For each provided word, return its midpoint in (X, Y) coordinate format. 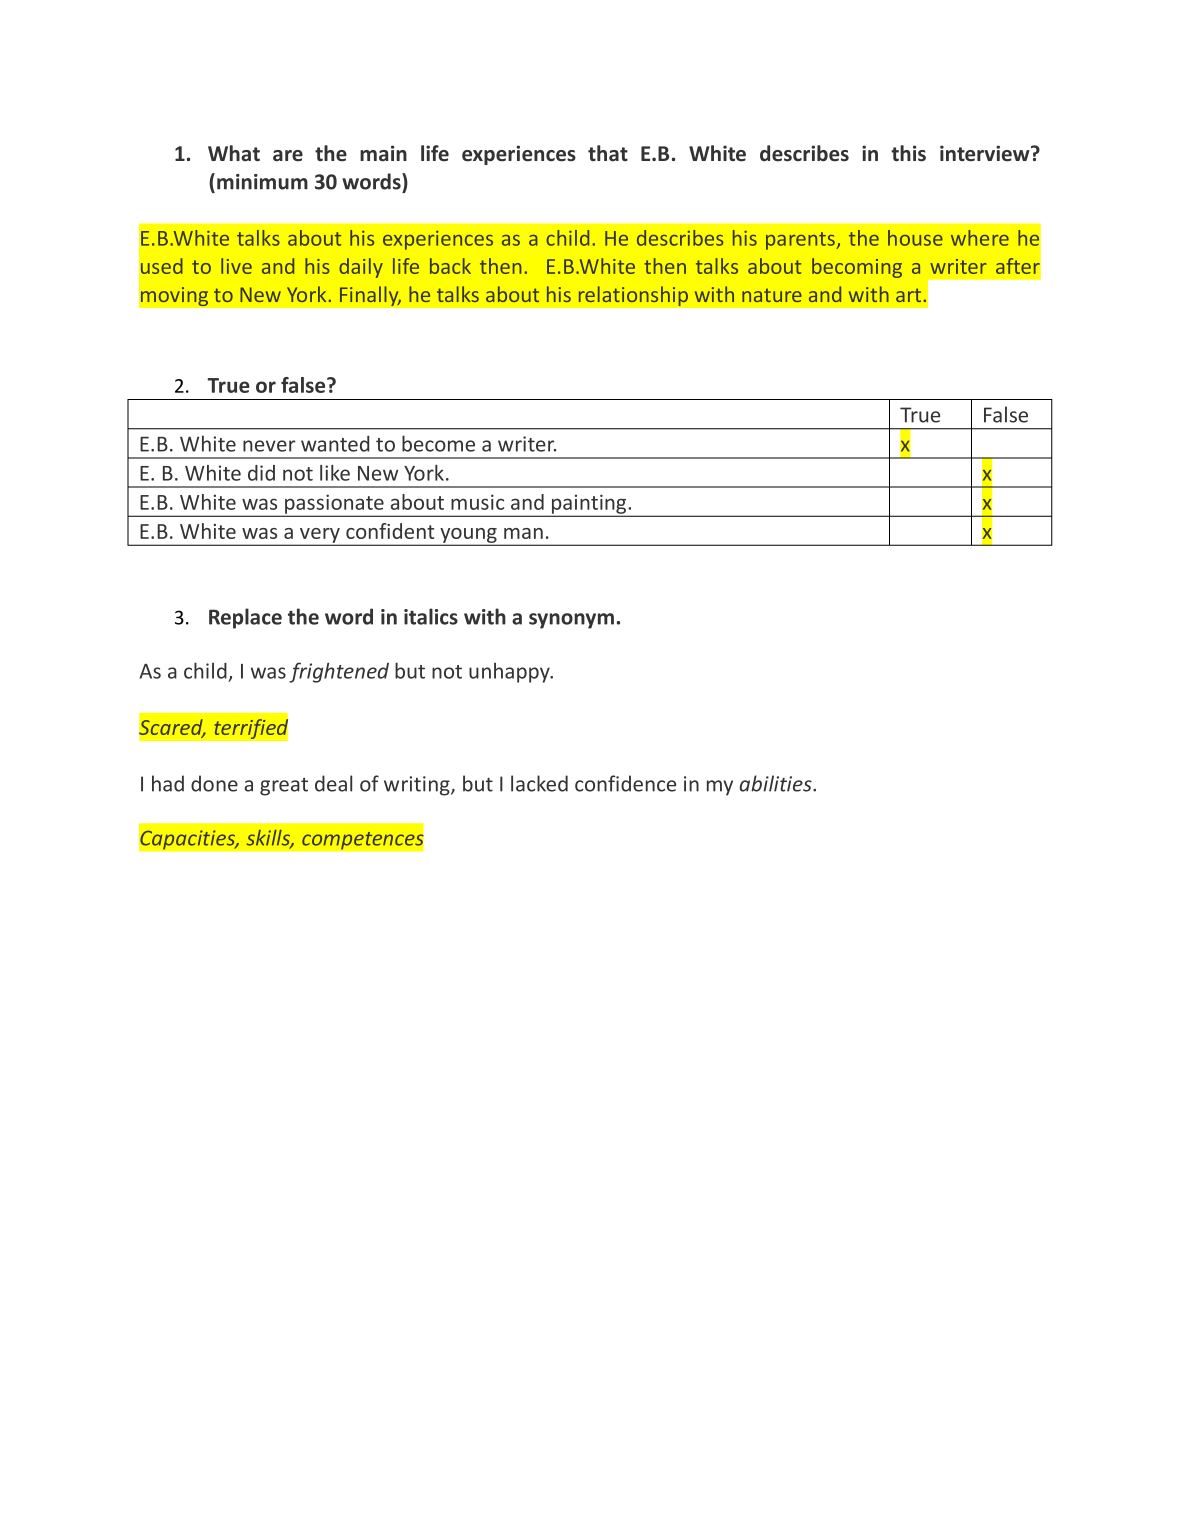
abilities (777, 783)
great (284, 787)
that (608, 153)
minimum (262, 182)
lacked (539, 783)
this (908, 153)
